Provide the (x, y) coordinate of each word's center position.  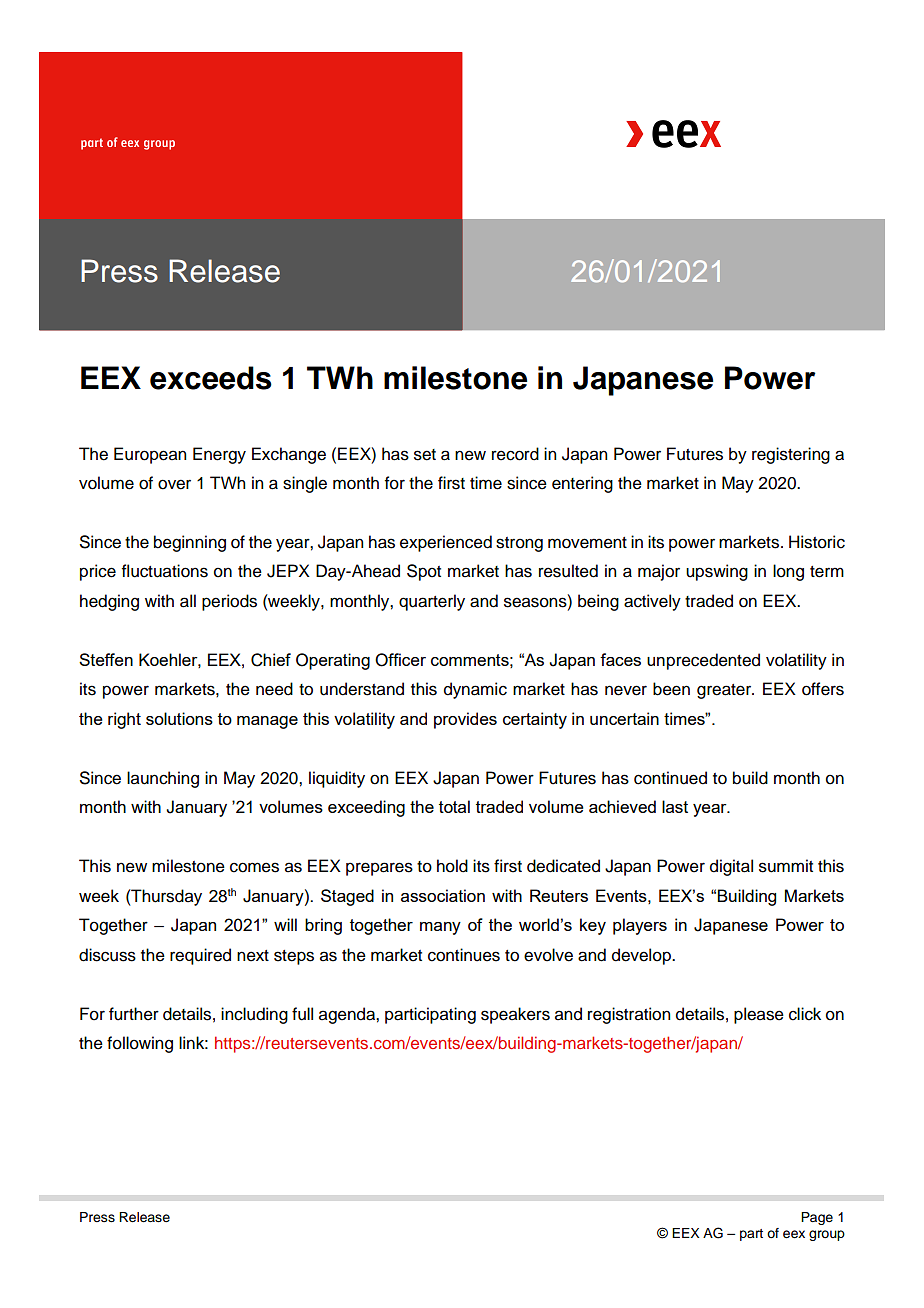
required (200, 956)
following (140, 1044)
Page (817, 1218)
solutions (179, 718)
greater (725, 691)
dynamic (475, 690)
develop (642, 956)
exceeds (211, 378)
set (425, 455)
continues (464, 955)
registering (791, 455)
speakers (515, 1015)
